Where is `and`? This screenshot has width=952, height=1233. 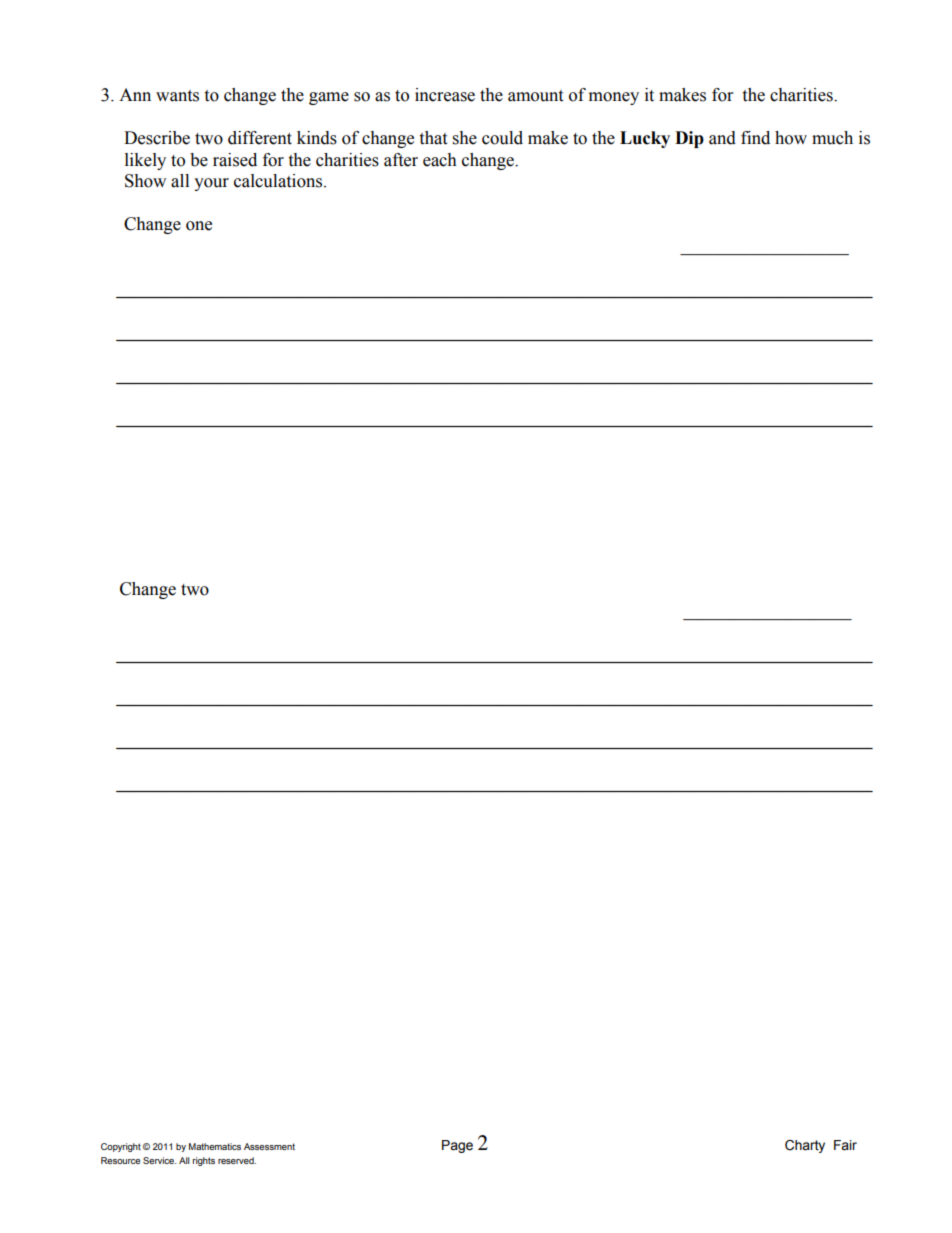
and is located at coordinates (722, 138).
